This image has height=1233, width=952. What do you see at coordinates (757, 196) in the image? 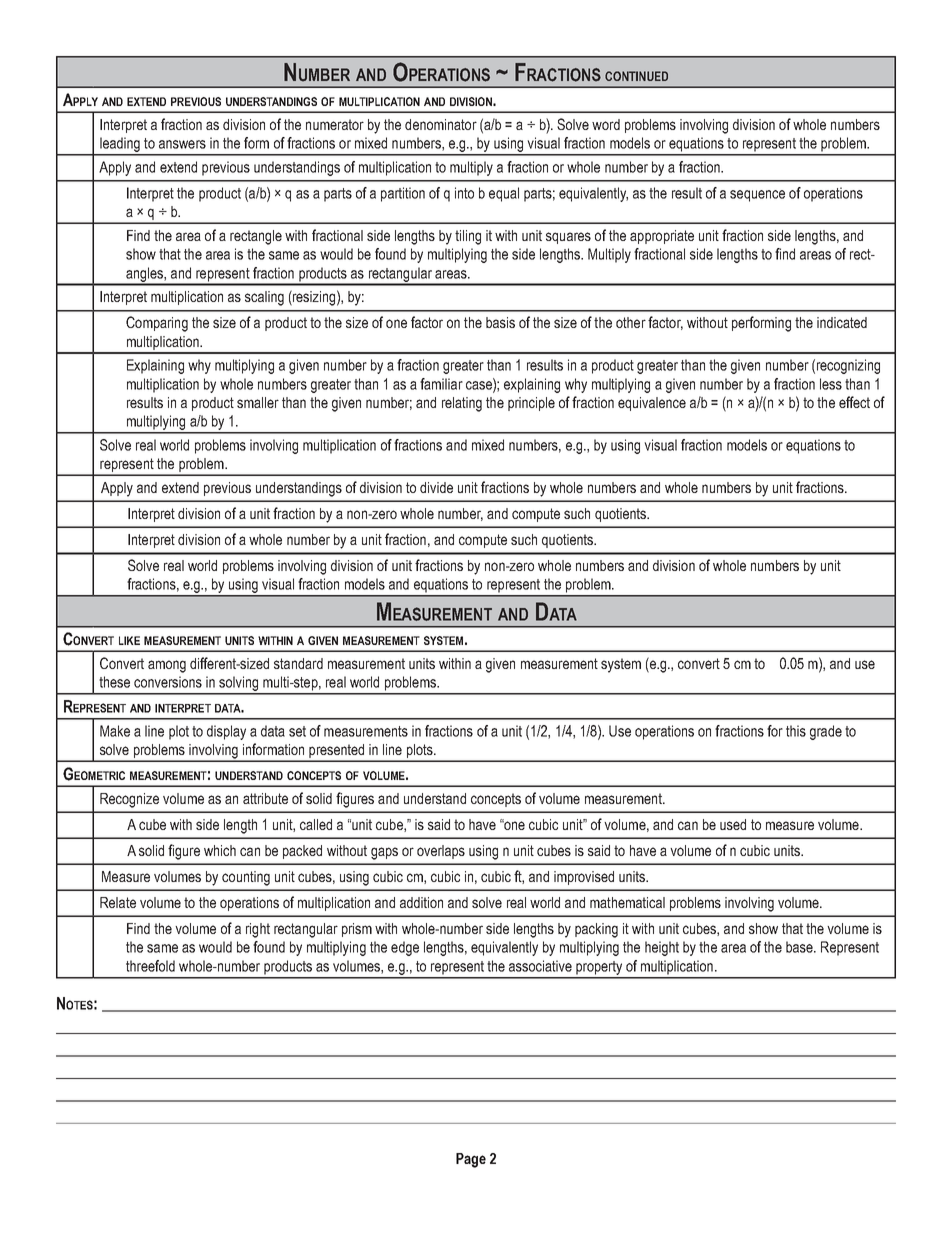
I see `sequence` at bounding box center [757, 196].
